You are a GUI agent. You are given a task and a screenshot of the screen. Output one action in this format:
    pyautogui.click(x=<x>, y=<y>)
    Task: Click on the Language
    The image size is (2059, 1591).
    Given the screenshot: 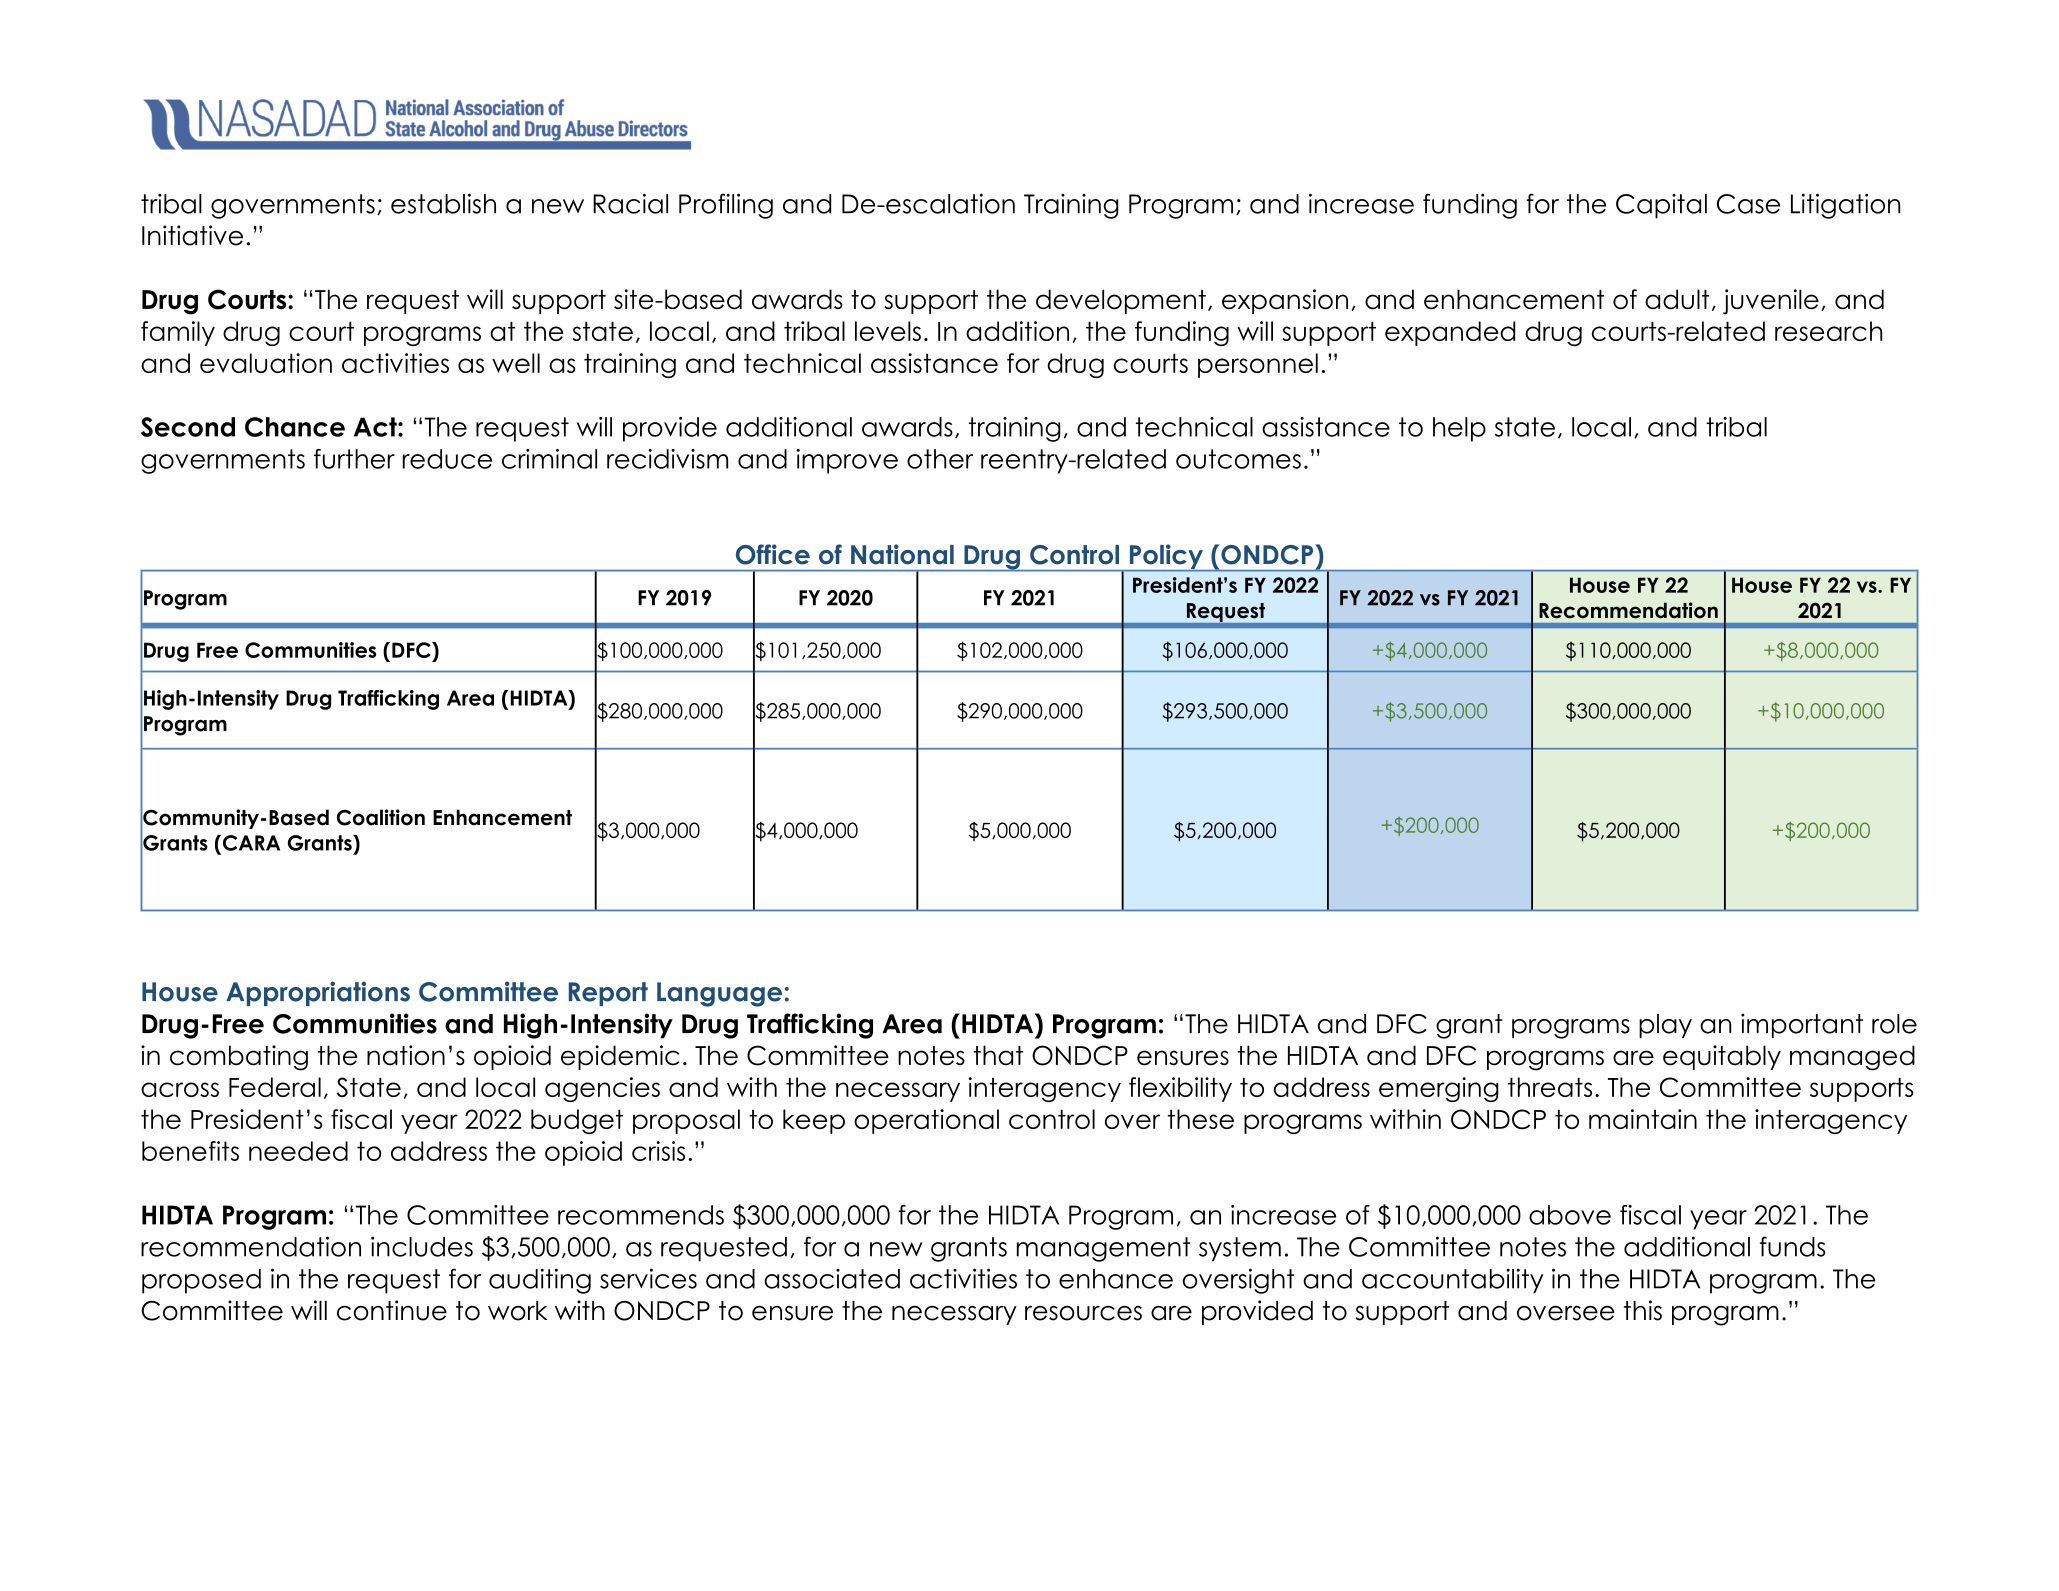 What is the action you would take?
    pyautogui.click(x=719, y=994)
